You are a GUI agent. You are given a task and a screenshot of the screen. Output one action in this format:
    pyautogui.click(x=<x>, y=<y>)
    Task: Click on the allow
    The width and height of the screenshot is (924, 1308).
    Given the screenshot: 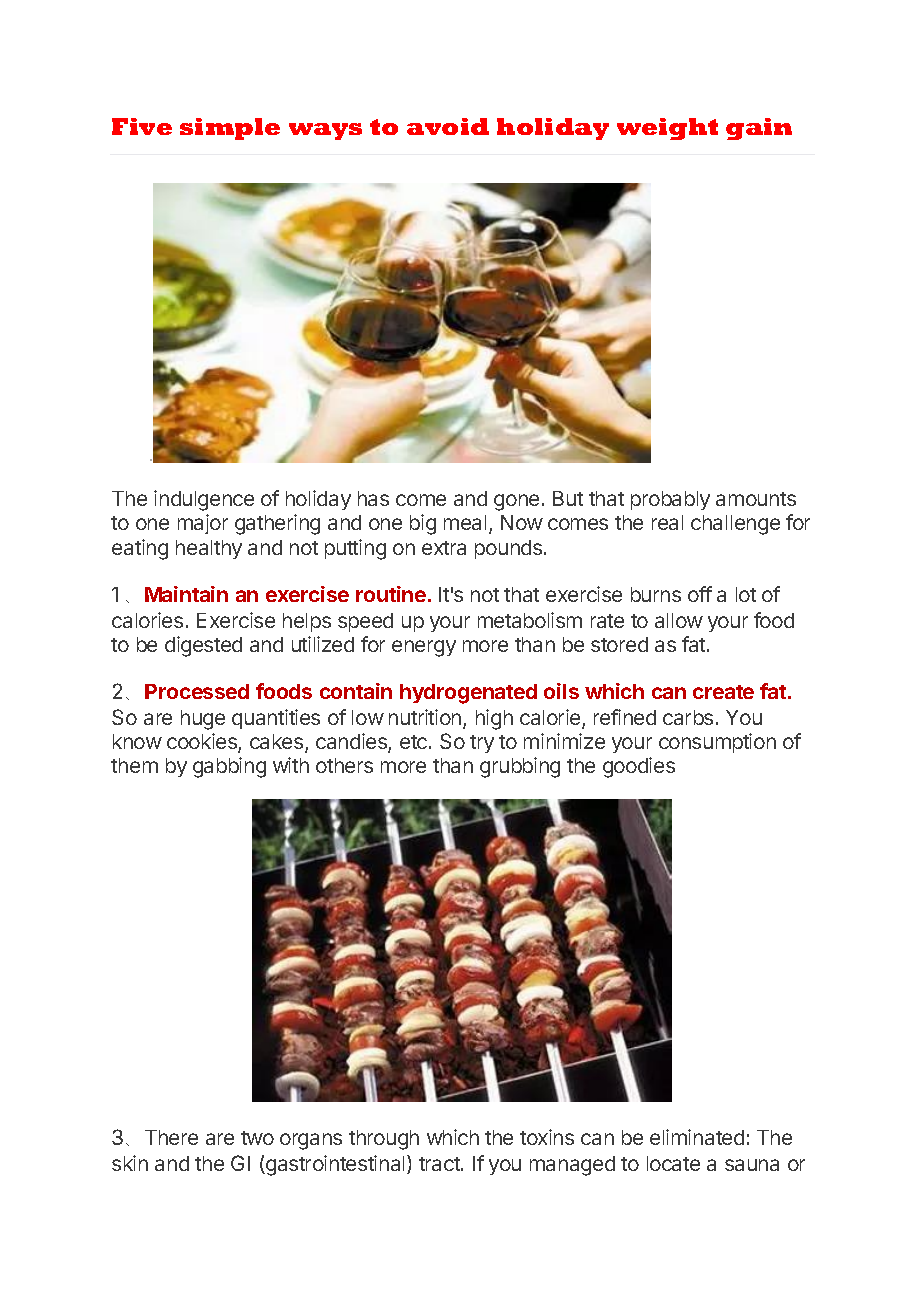 What is the action you would take?
    pyautogui.click(x=679, y=620)
